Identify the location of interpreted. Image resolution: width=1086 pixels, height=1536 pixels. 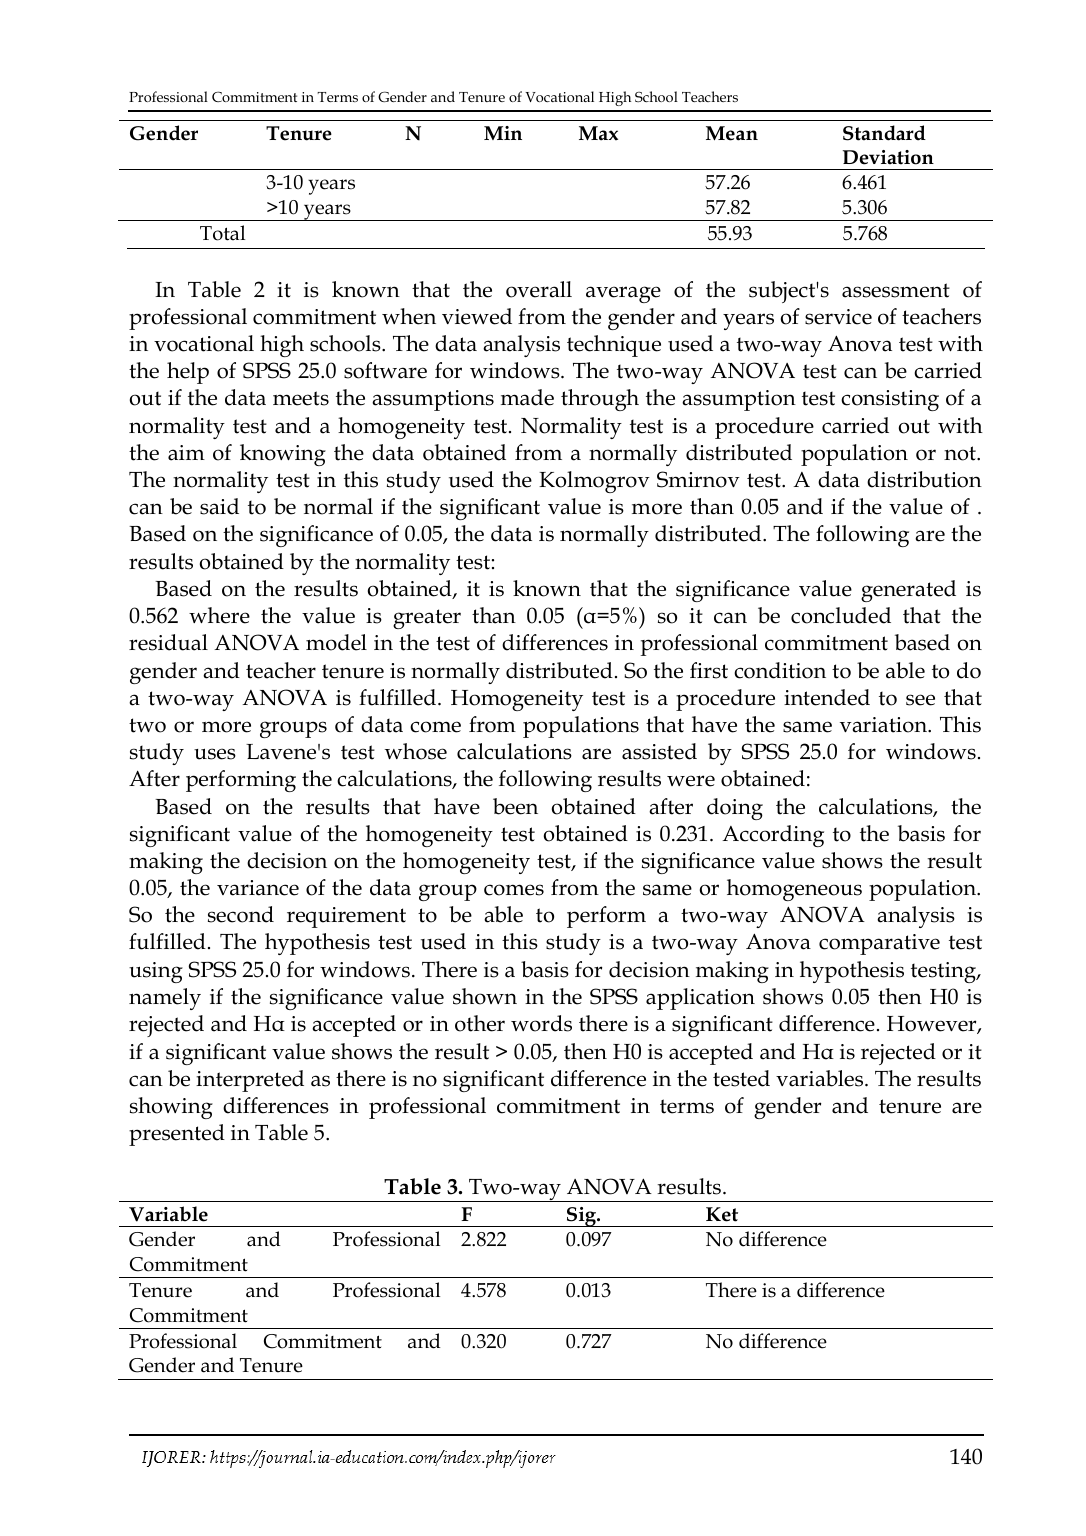
(250, 1081).
